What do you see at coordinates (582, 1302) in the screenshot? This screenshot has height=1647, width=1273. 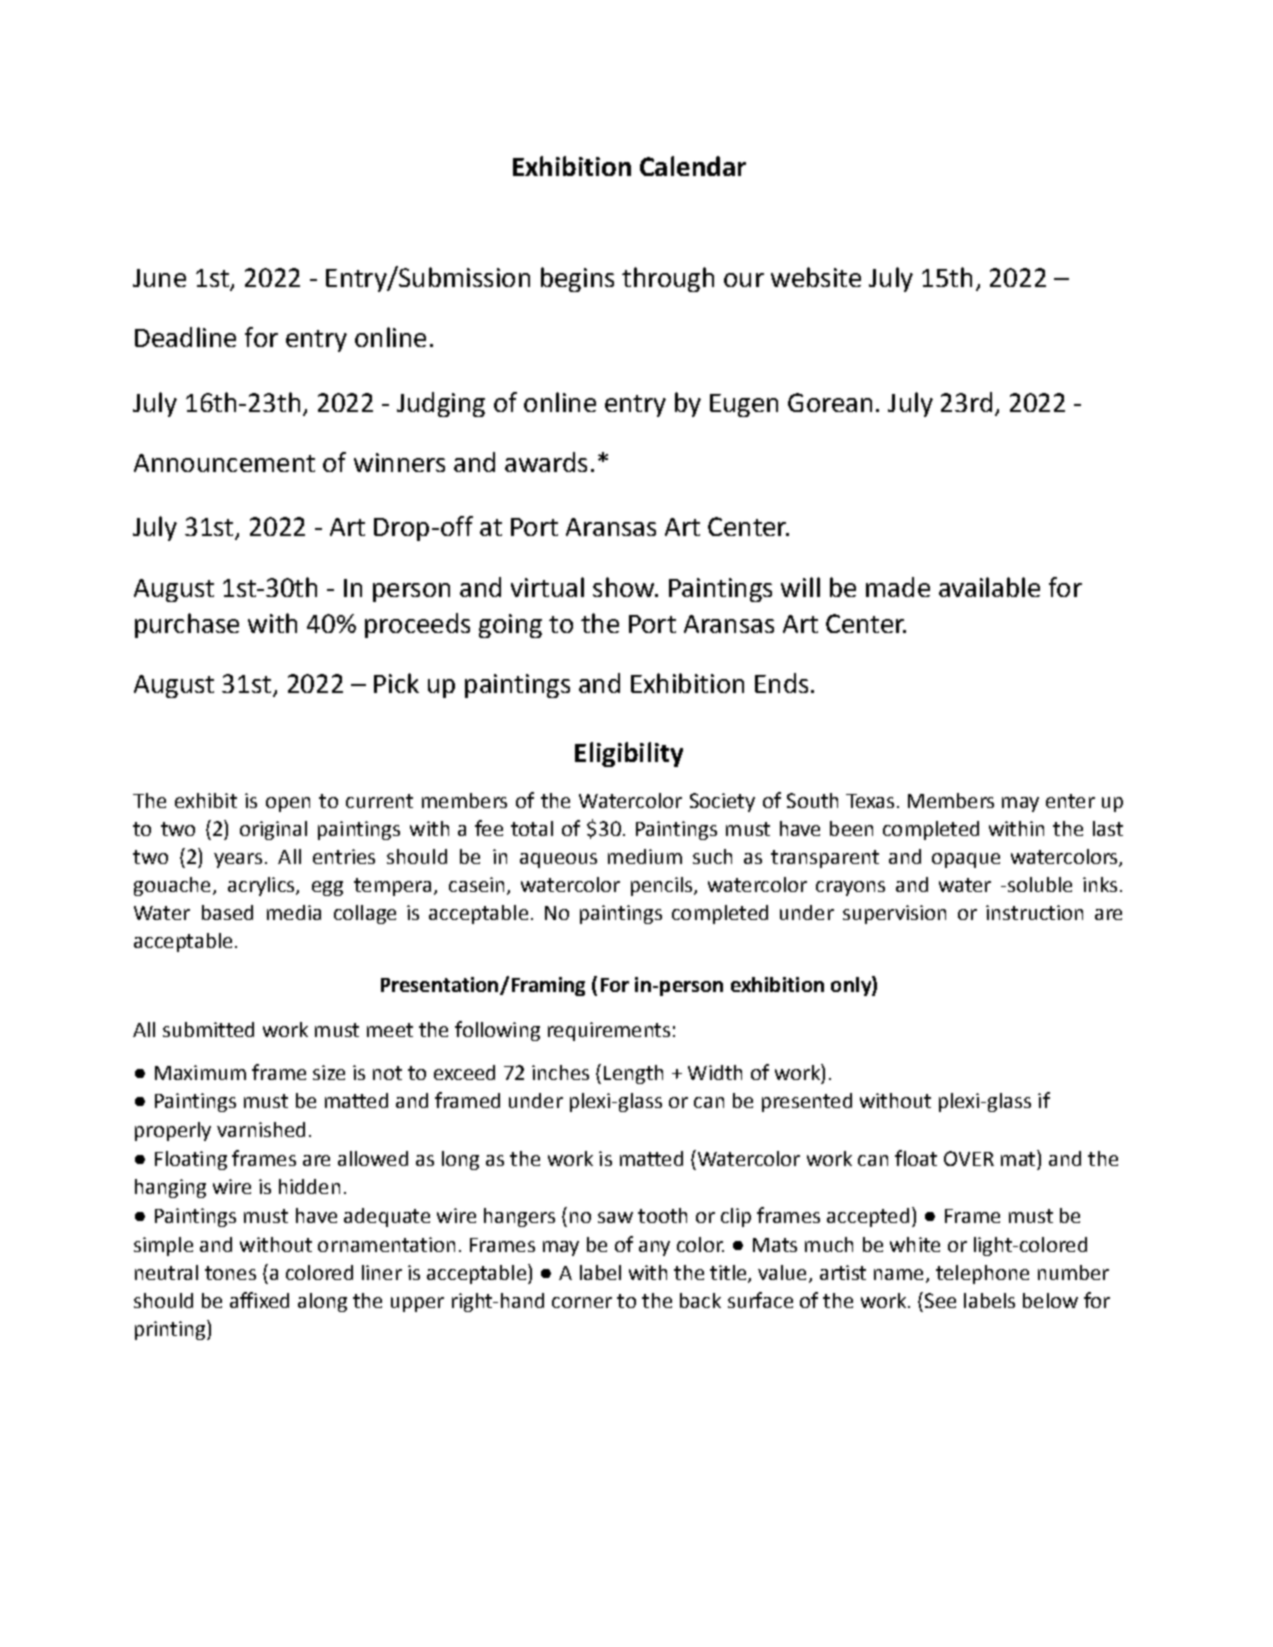 I see `corner` at bounding box center [582, 1302].
